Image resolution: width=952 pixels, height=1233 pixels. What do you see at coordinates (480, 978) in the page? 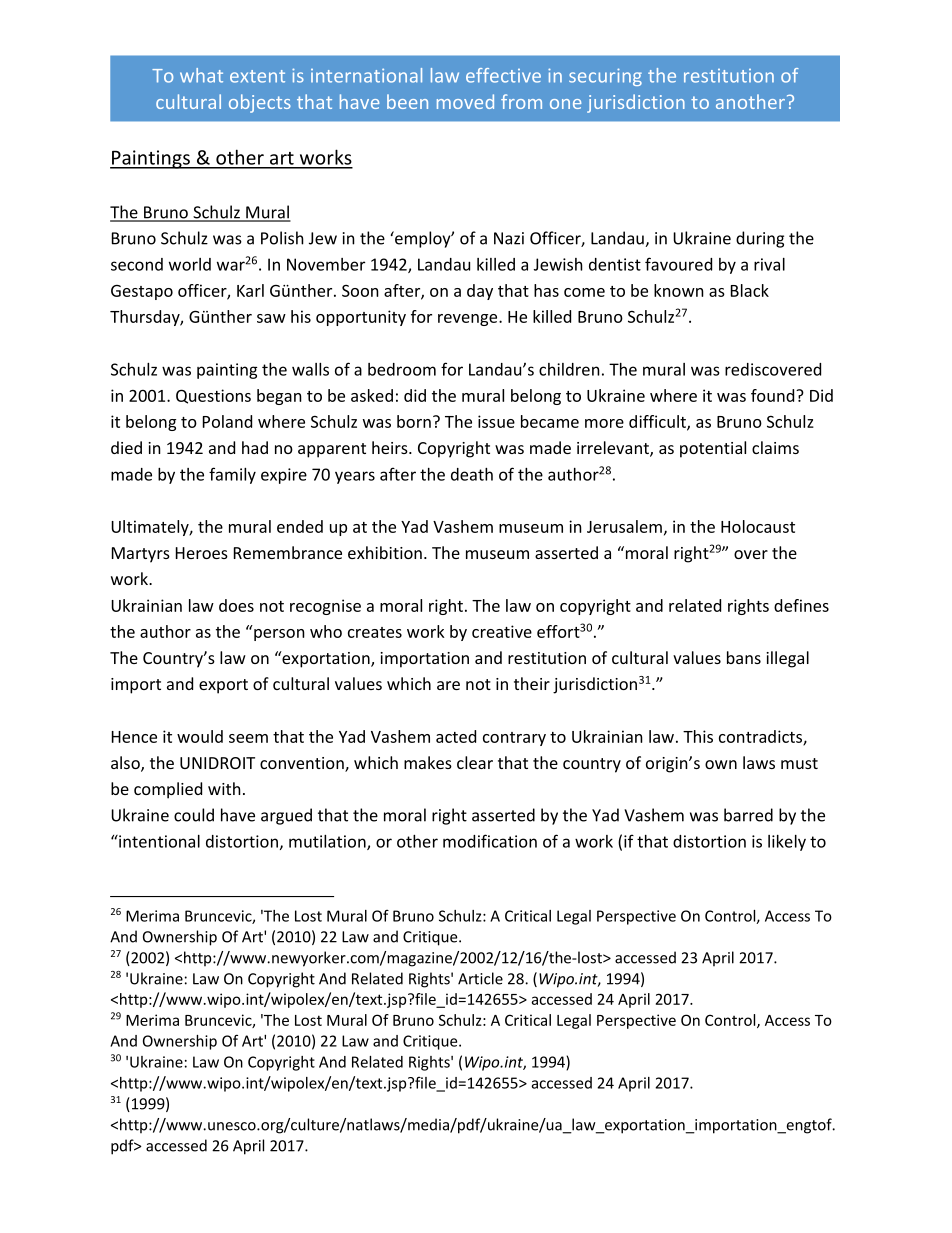
I see `Article` at bounding box center [480, 978].
